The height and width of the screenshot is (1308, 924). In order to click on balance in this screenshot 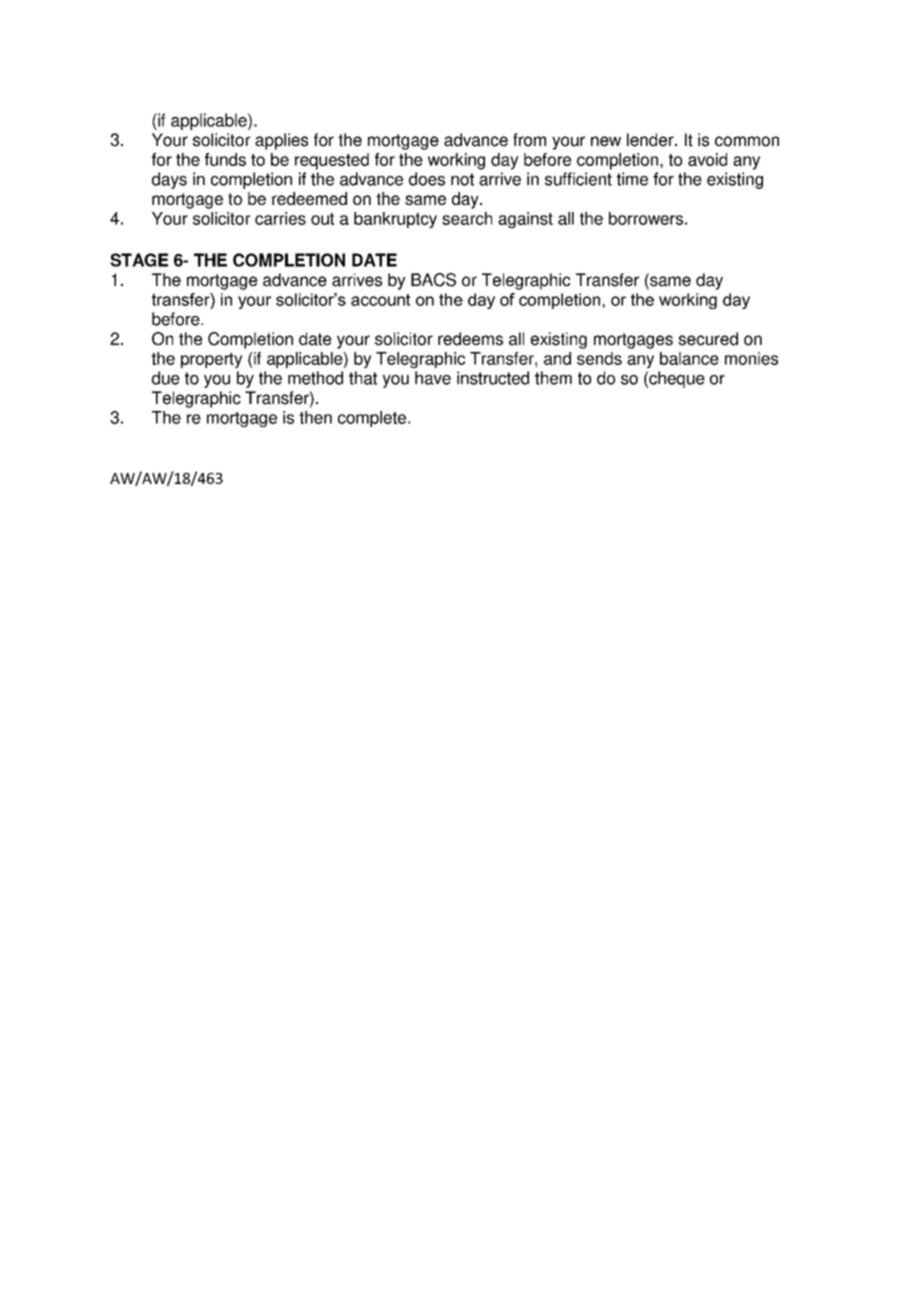, I will do `click(689, 358)`.
